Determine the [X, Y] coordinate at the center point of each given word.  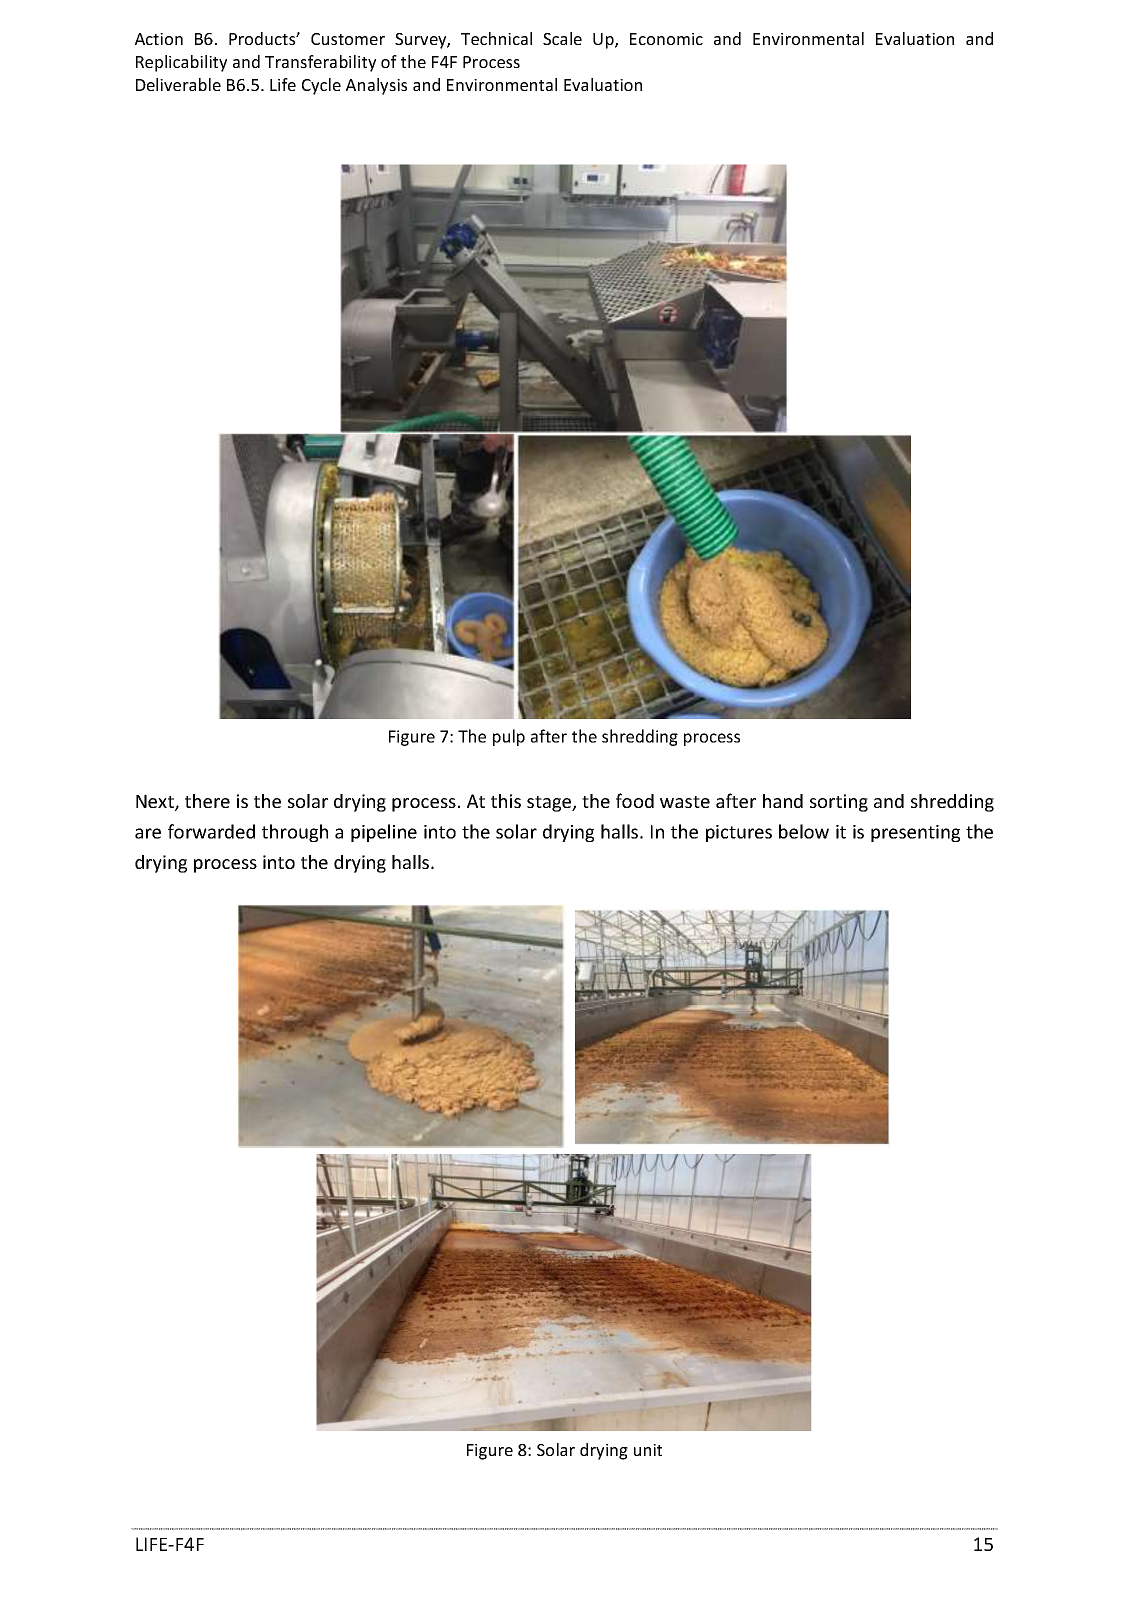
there [207, 801]
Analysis [376, 86]
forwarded [211, 831]
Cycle [321, 86]
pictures [739, 833]
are [148, 833]
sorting [839, 803]
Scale [562, 38]
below [804, 831]
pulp [509, 737]
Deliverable [178, 84]
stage [550, 804]
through [295, 833]
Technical [496, 38]
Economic [666, 39]
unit [648, 1450]
